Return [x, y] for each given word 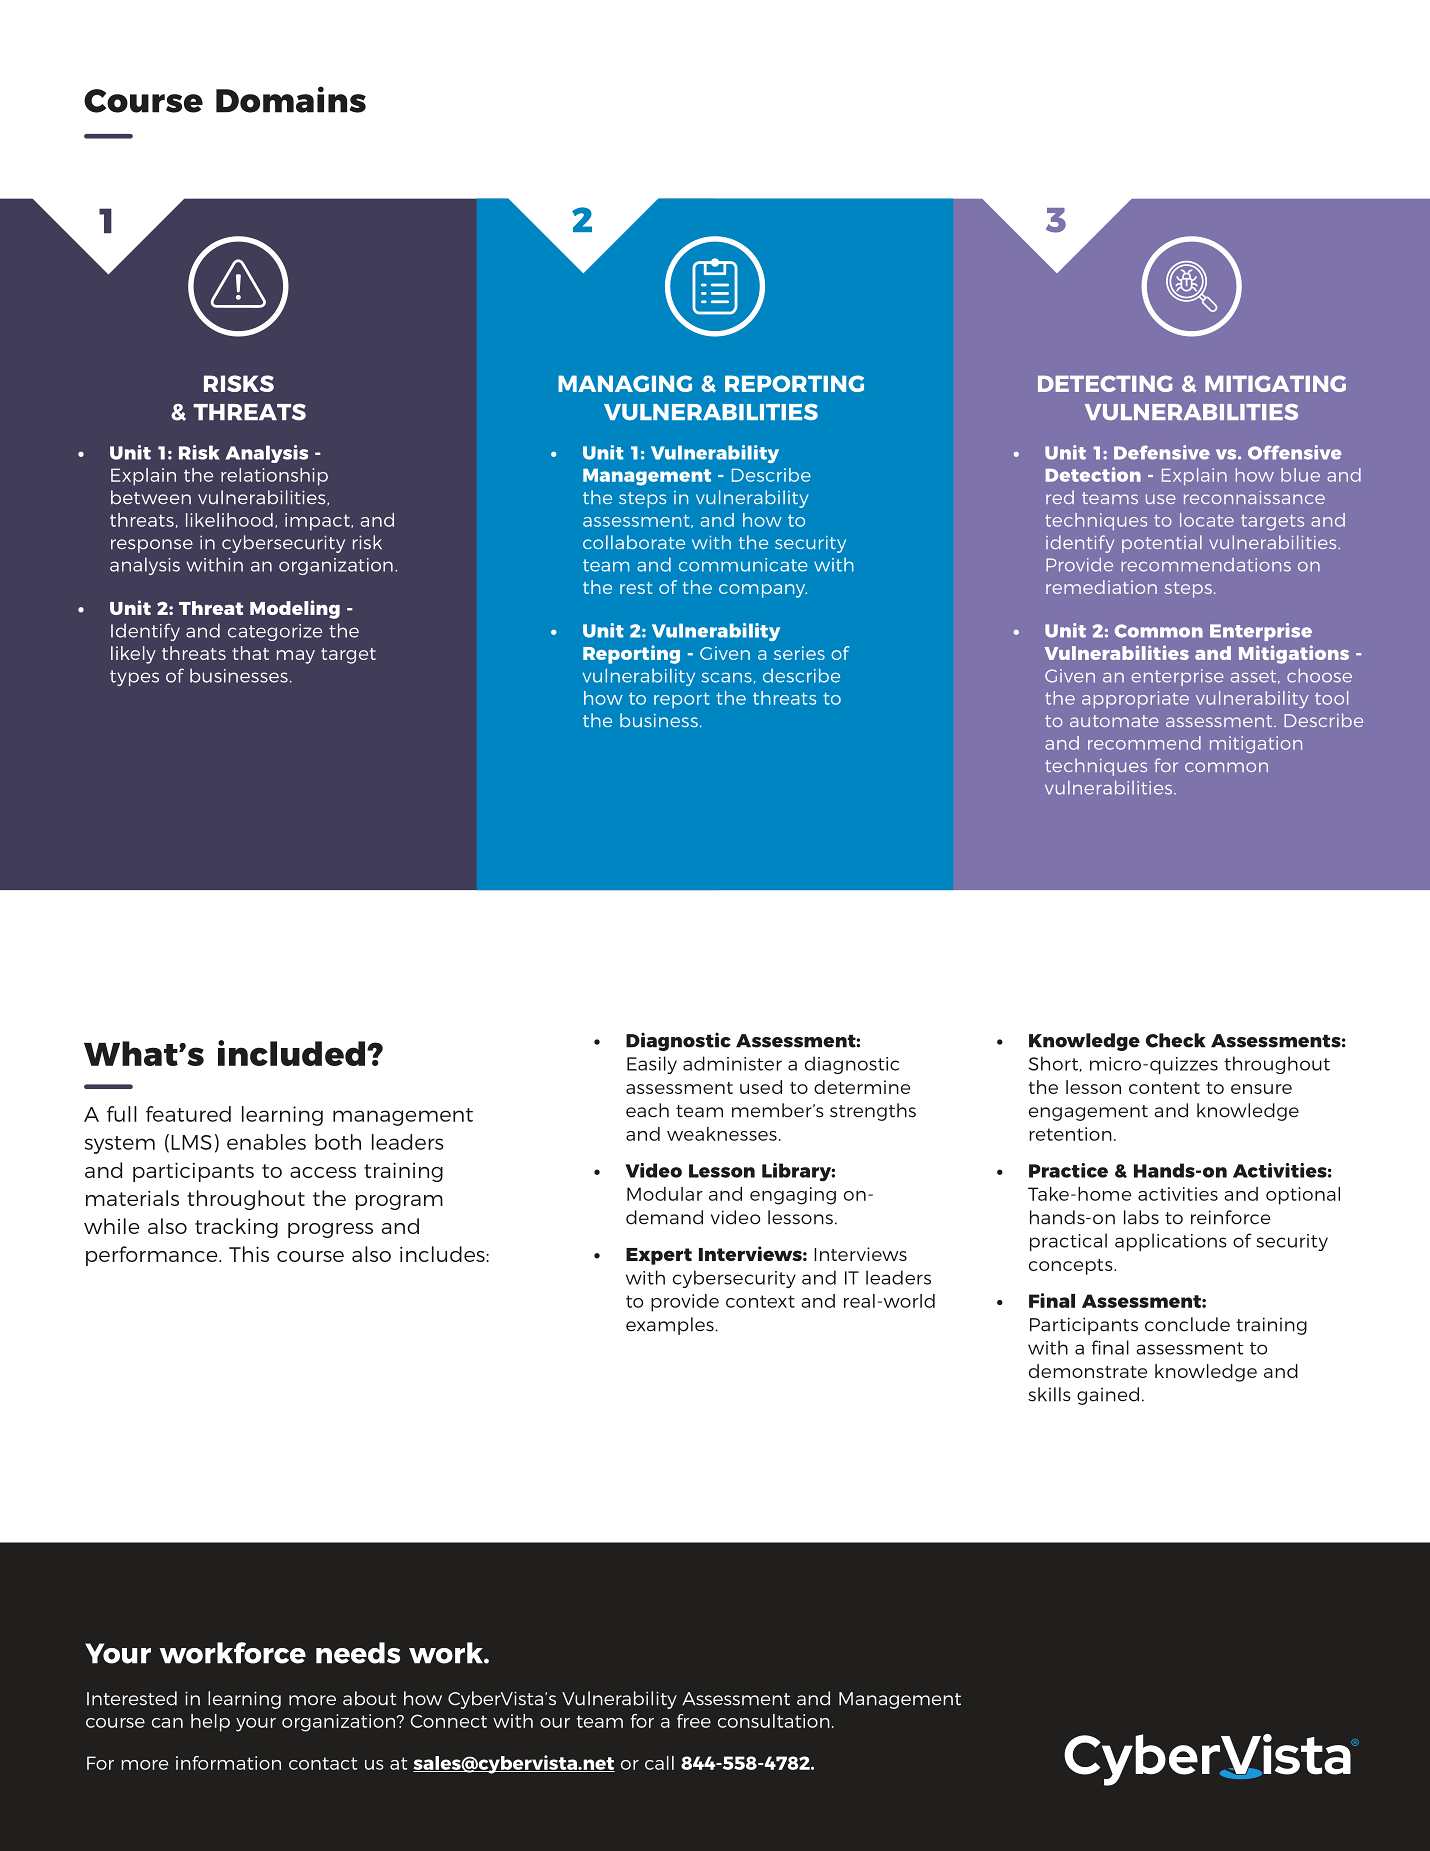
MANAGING [625, 383]
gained [1108, 1396]
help [210, 1723]
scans [727, 677]
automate [1114, 721]
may [296, 657]
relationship [274, 477]
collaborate [634, 542]
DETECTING [1105, 383]
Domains [291, 99]
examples [670, 1326]
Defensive [1162, 452]
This [249, 1254]
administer [732, 1063]
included [291, 1053]
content [1164, 1088]
